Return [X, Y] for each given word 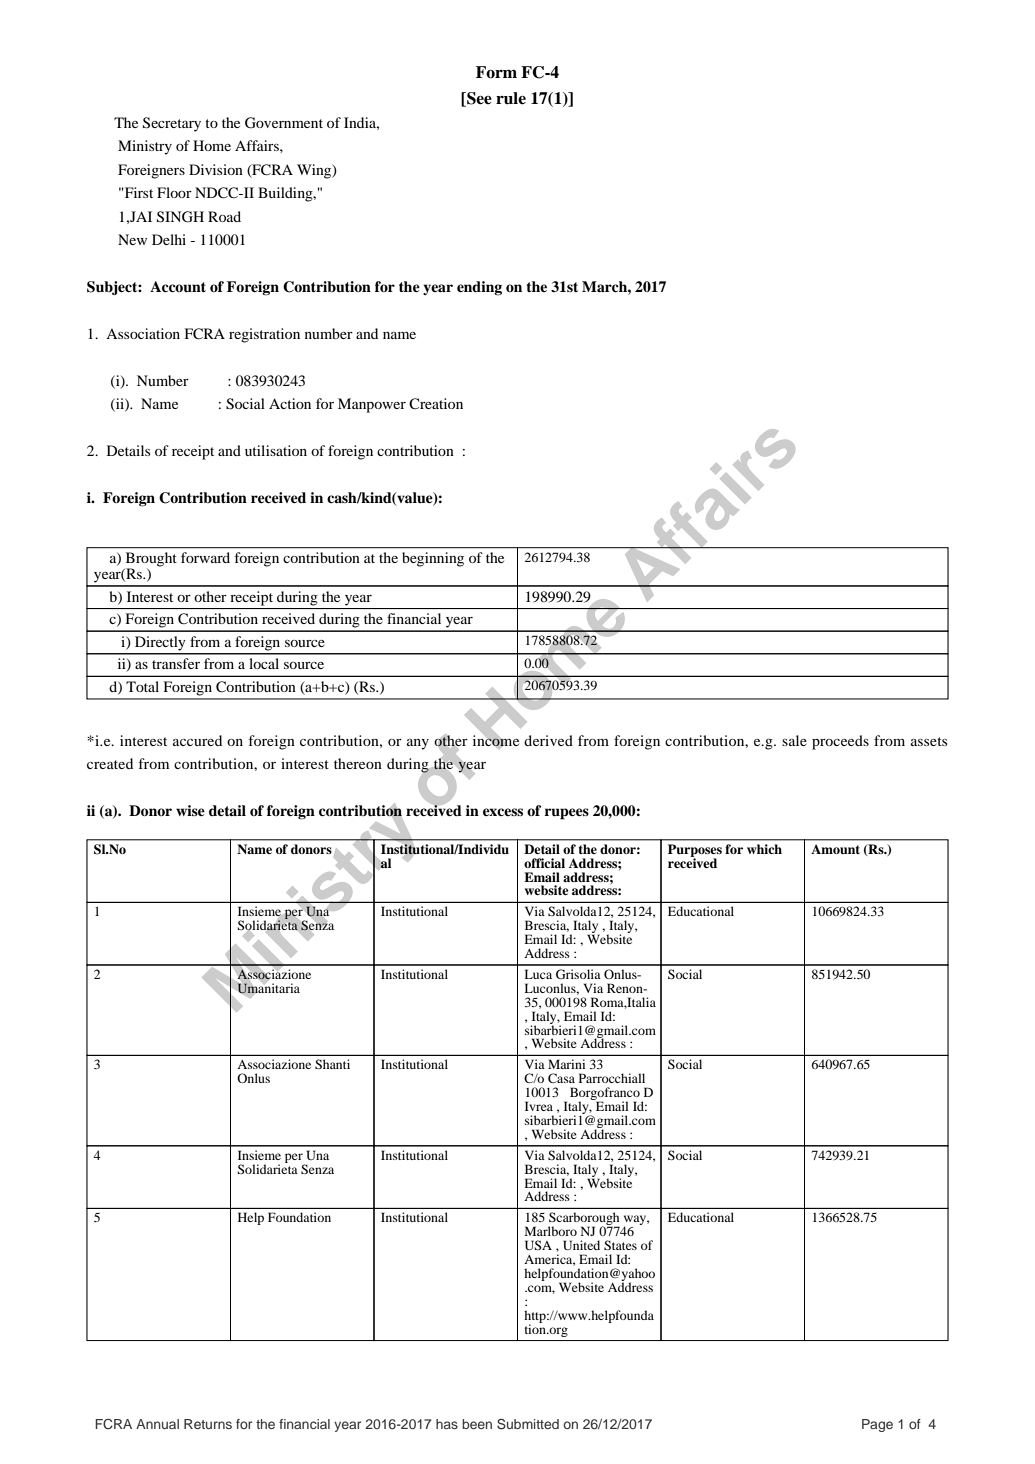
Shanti [332, 1064]
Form [496, 72]
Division [216, 169]
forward [205, 557]
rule [511, 98]
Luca [538, 974]
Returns [208, 1424]
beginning [433, 559]
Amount [835, 849]
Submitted [528, 1424]
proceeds [840, 742]
